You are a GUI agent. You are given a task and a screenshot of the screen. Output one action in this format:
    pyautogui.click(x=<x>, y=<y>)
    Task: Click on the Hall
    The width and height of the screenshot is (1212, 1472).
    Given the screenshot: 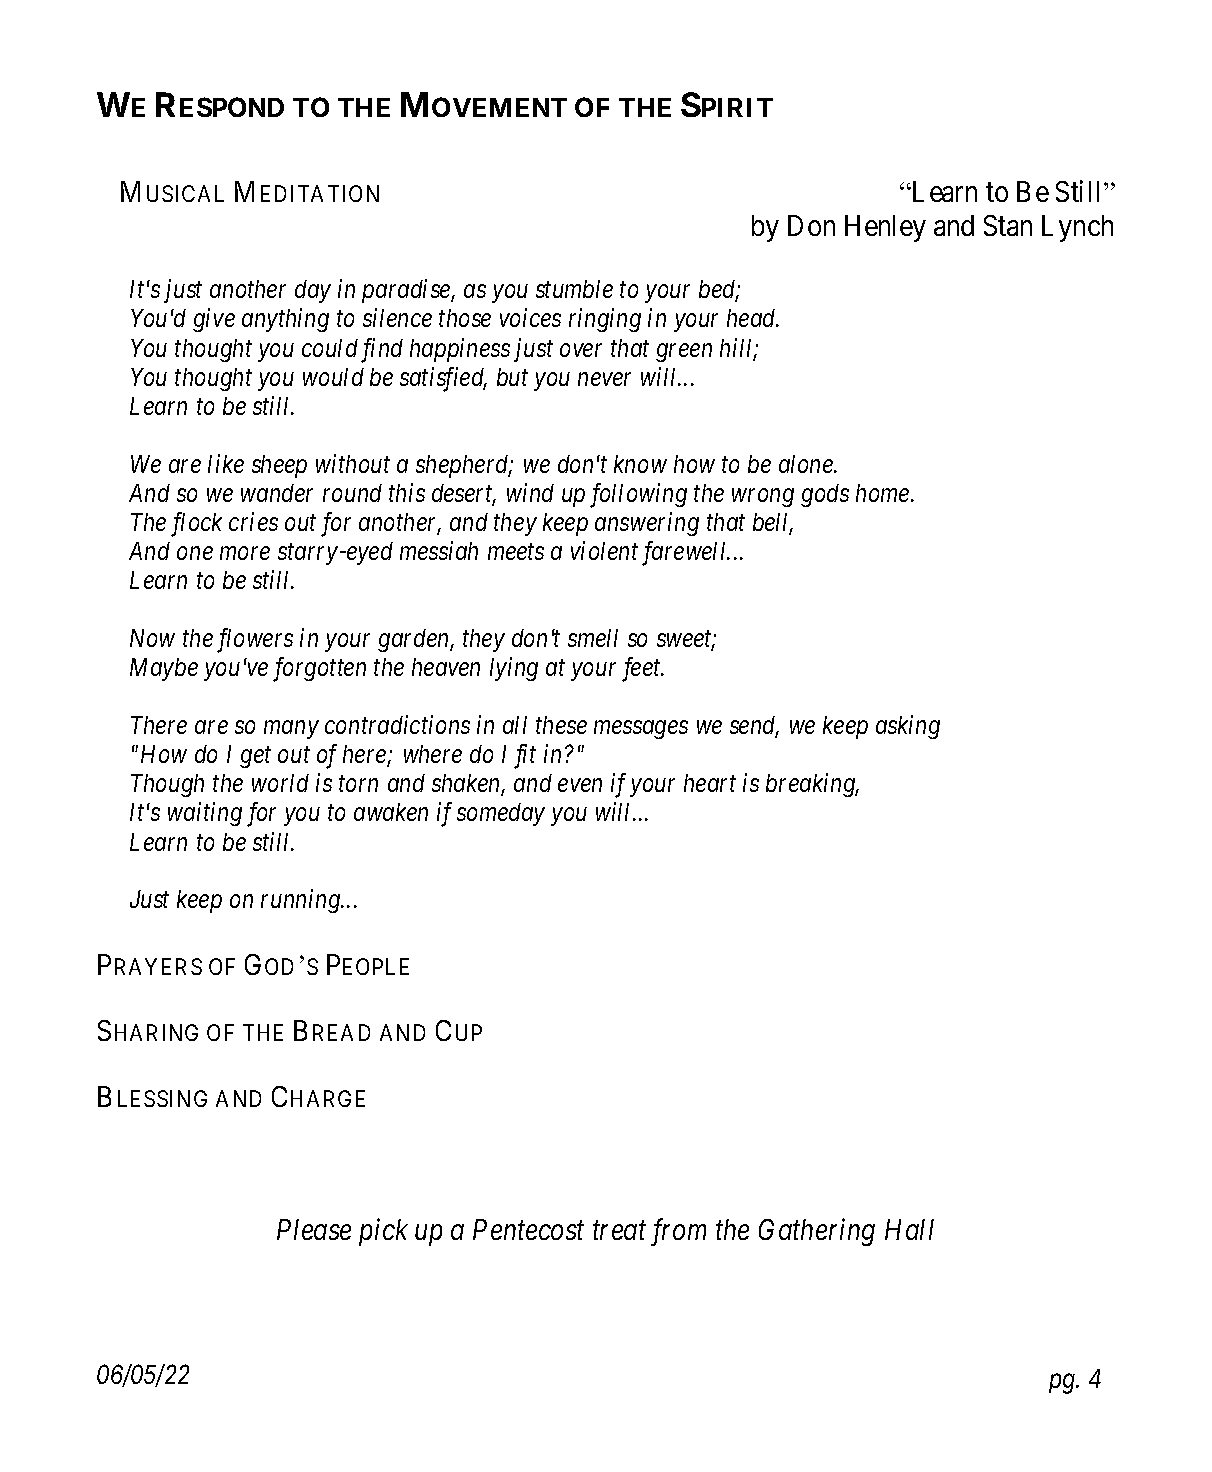 What is the action you would take?
    pyautogui.click(x=909, y=1229)
